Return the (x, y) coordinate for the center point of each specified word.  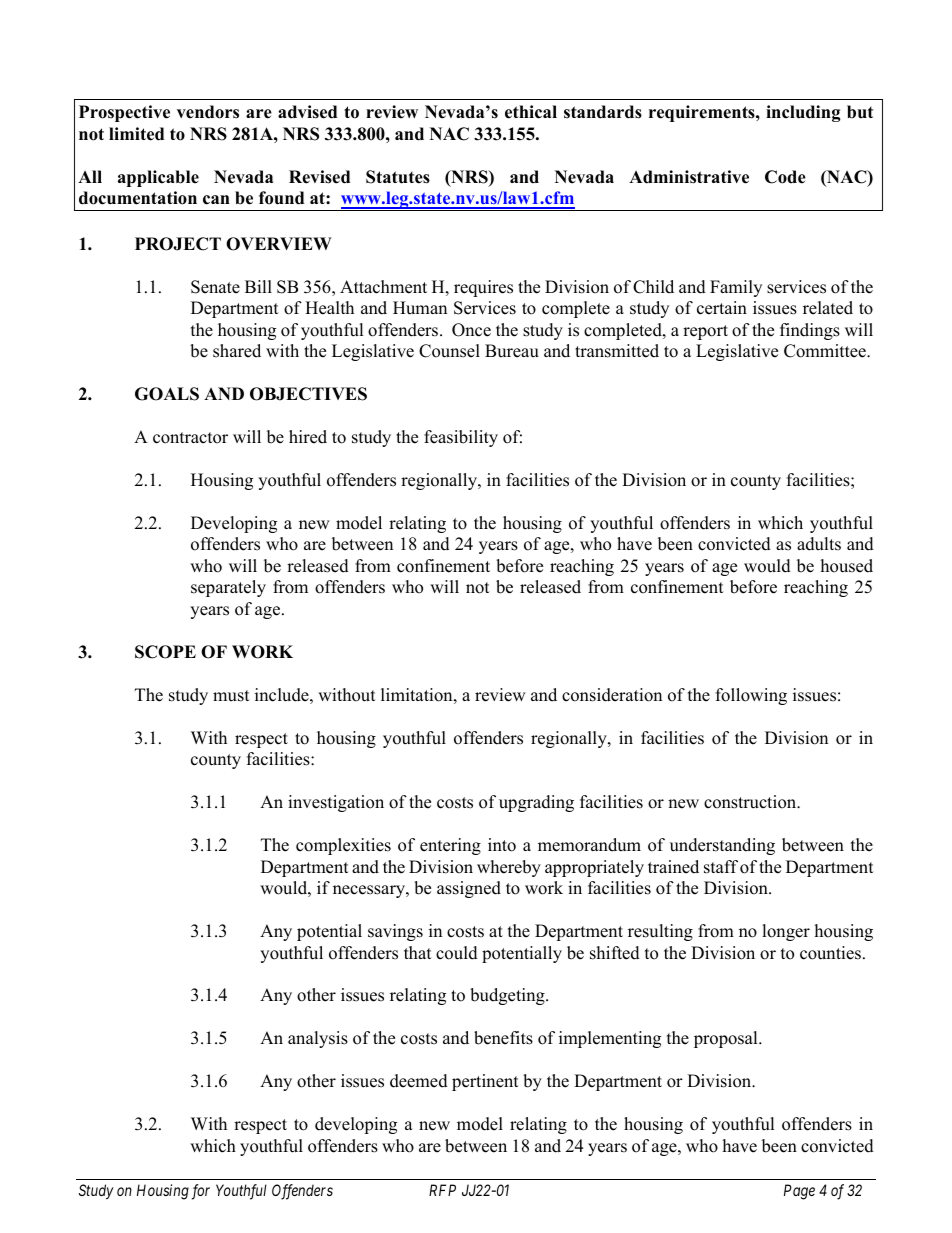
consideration (612, 695)
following (751, 696)
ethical (531, 112)
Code (785, 177)
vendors (208, 112)
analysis (318, 1039)
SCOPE (165, 652)
